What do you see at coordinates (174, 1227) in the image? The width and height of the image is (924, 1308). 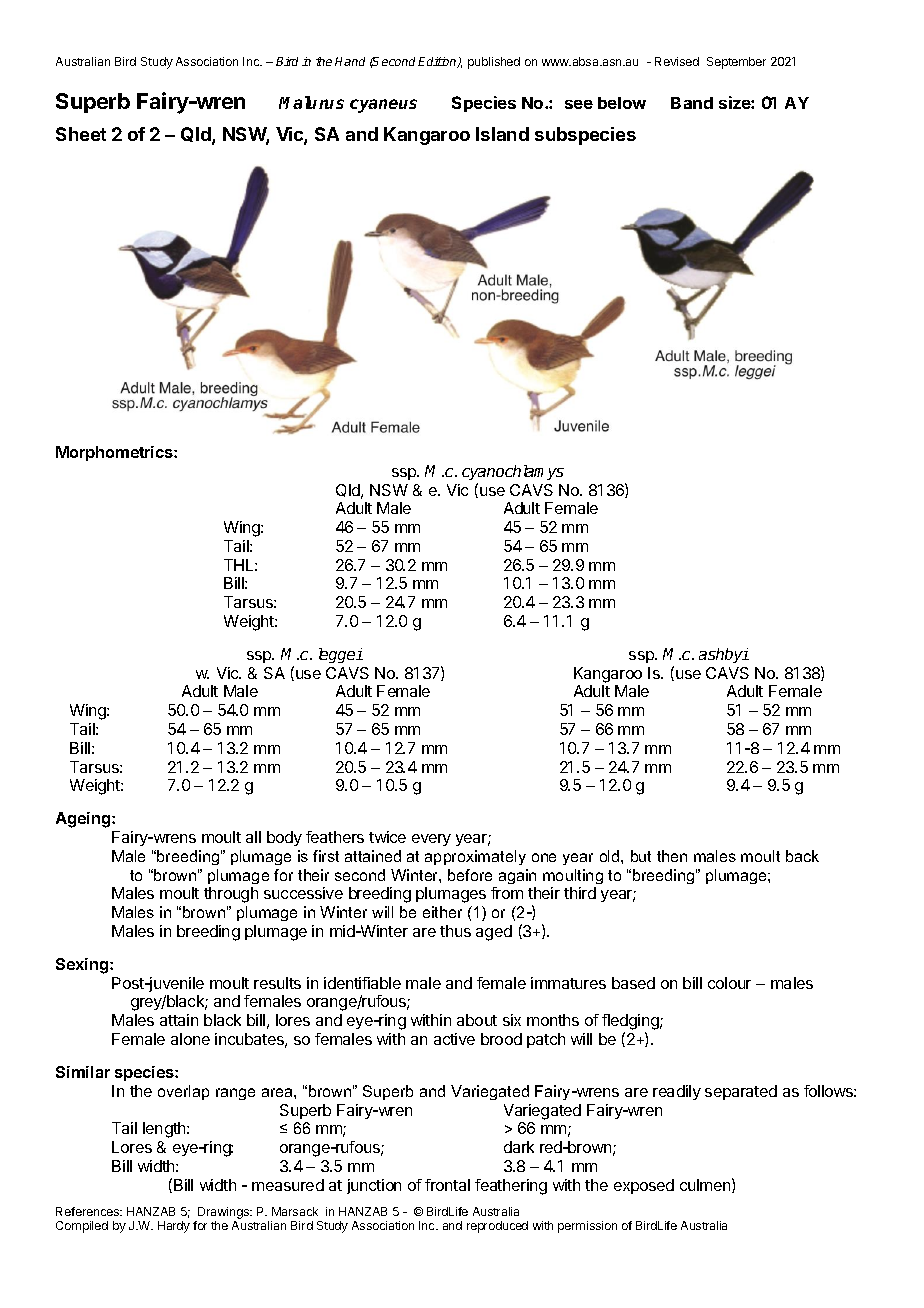 I see `Hardy` at bounding box center [174, 1227].
